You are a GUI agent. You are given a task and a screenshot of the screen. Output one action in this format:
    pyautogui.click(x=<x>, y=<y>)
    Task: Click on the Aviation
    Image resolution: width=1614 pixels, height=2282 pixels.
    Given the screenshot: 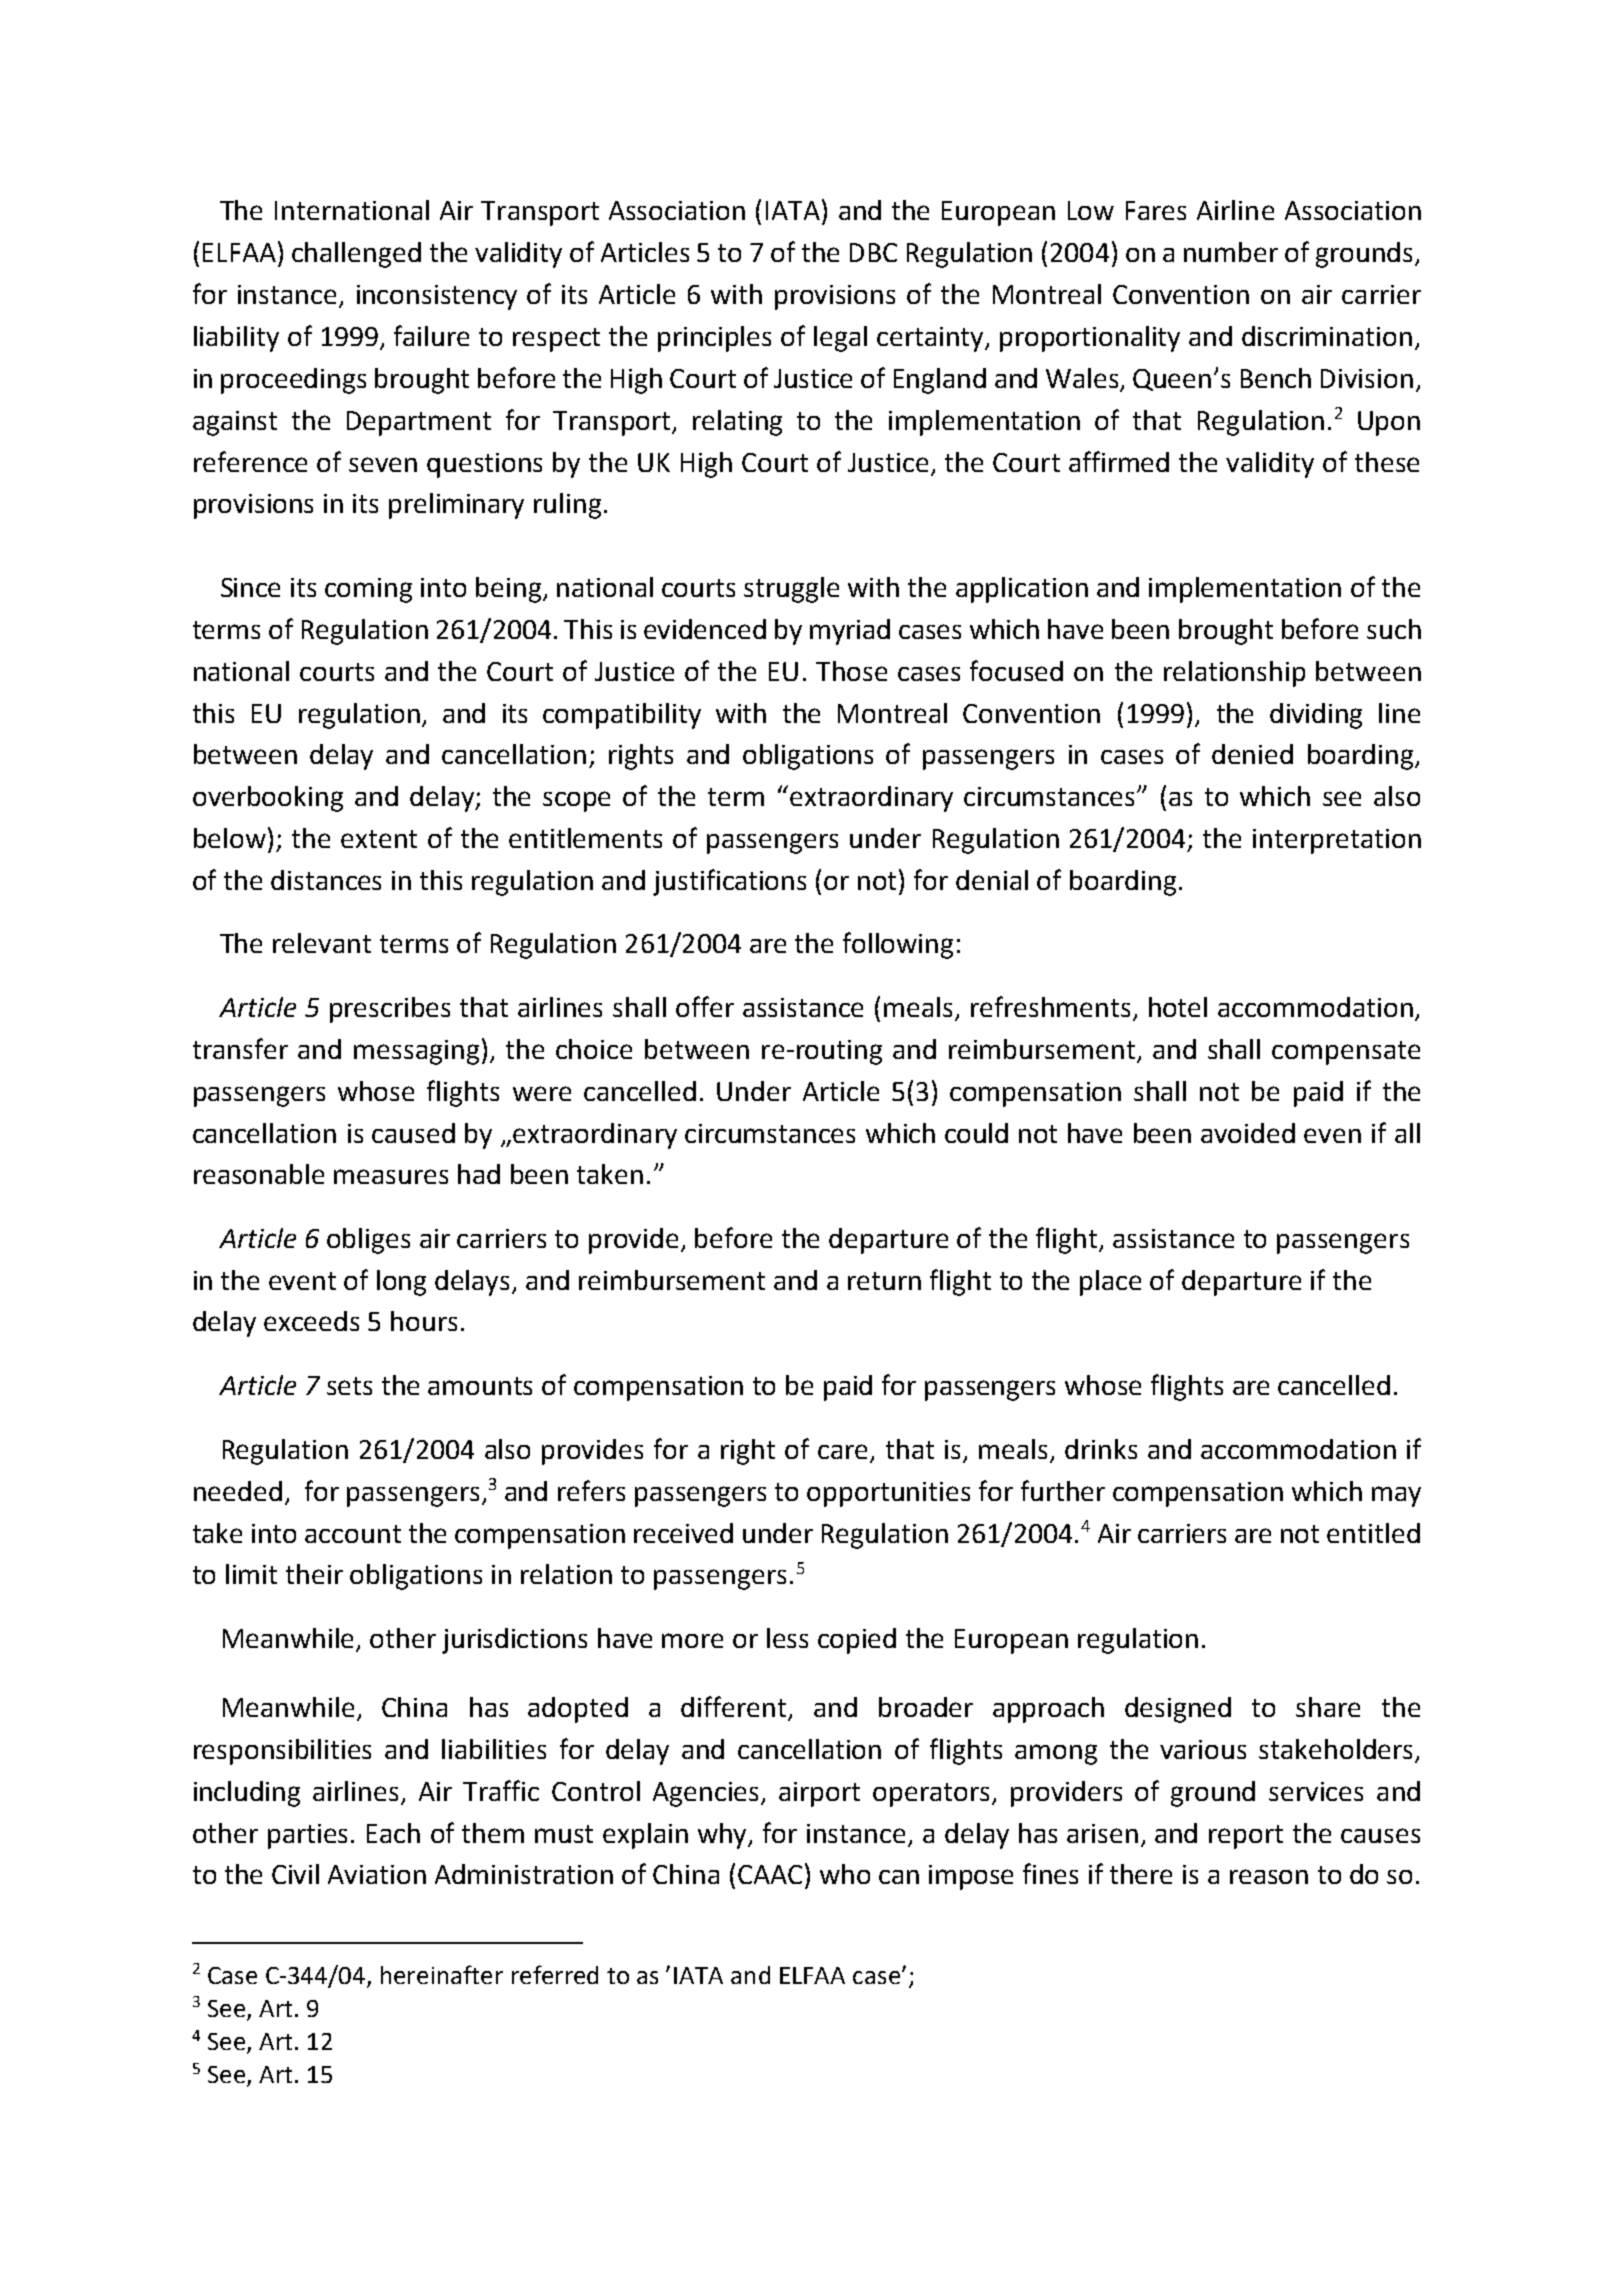 What is the action you would take?
    pyautogui.click(x=377, y=1874)
